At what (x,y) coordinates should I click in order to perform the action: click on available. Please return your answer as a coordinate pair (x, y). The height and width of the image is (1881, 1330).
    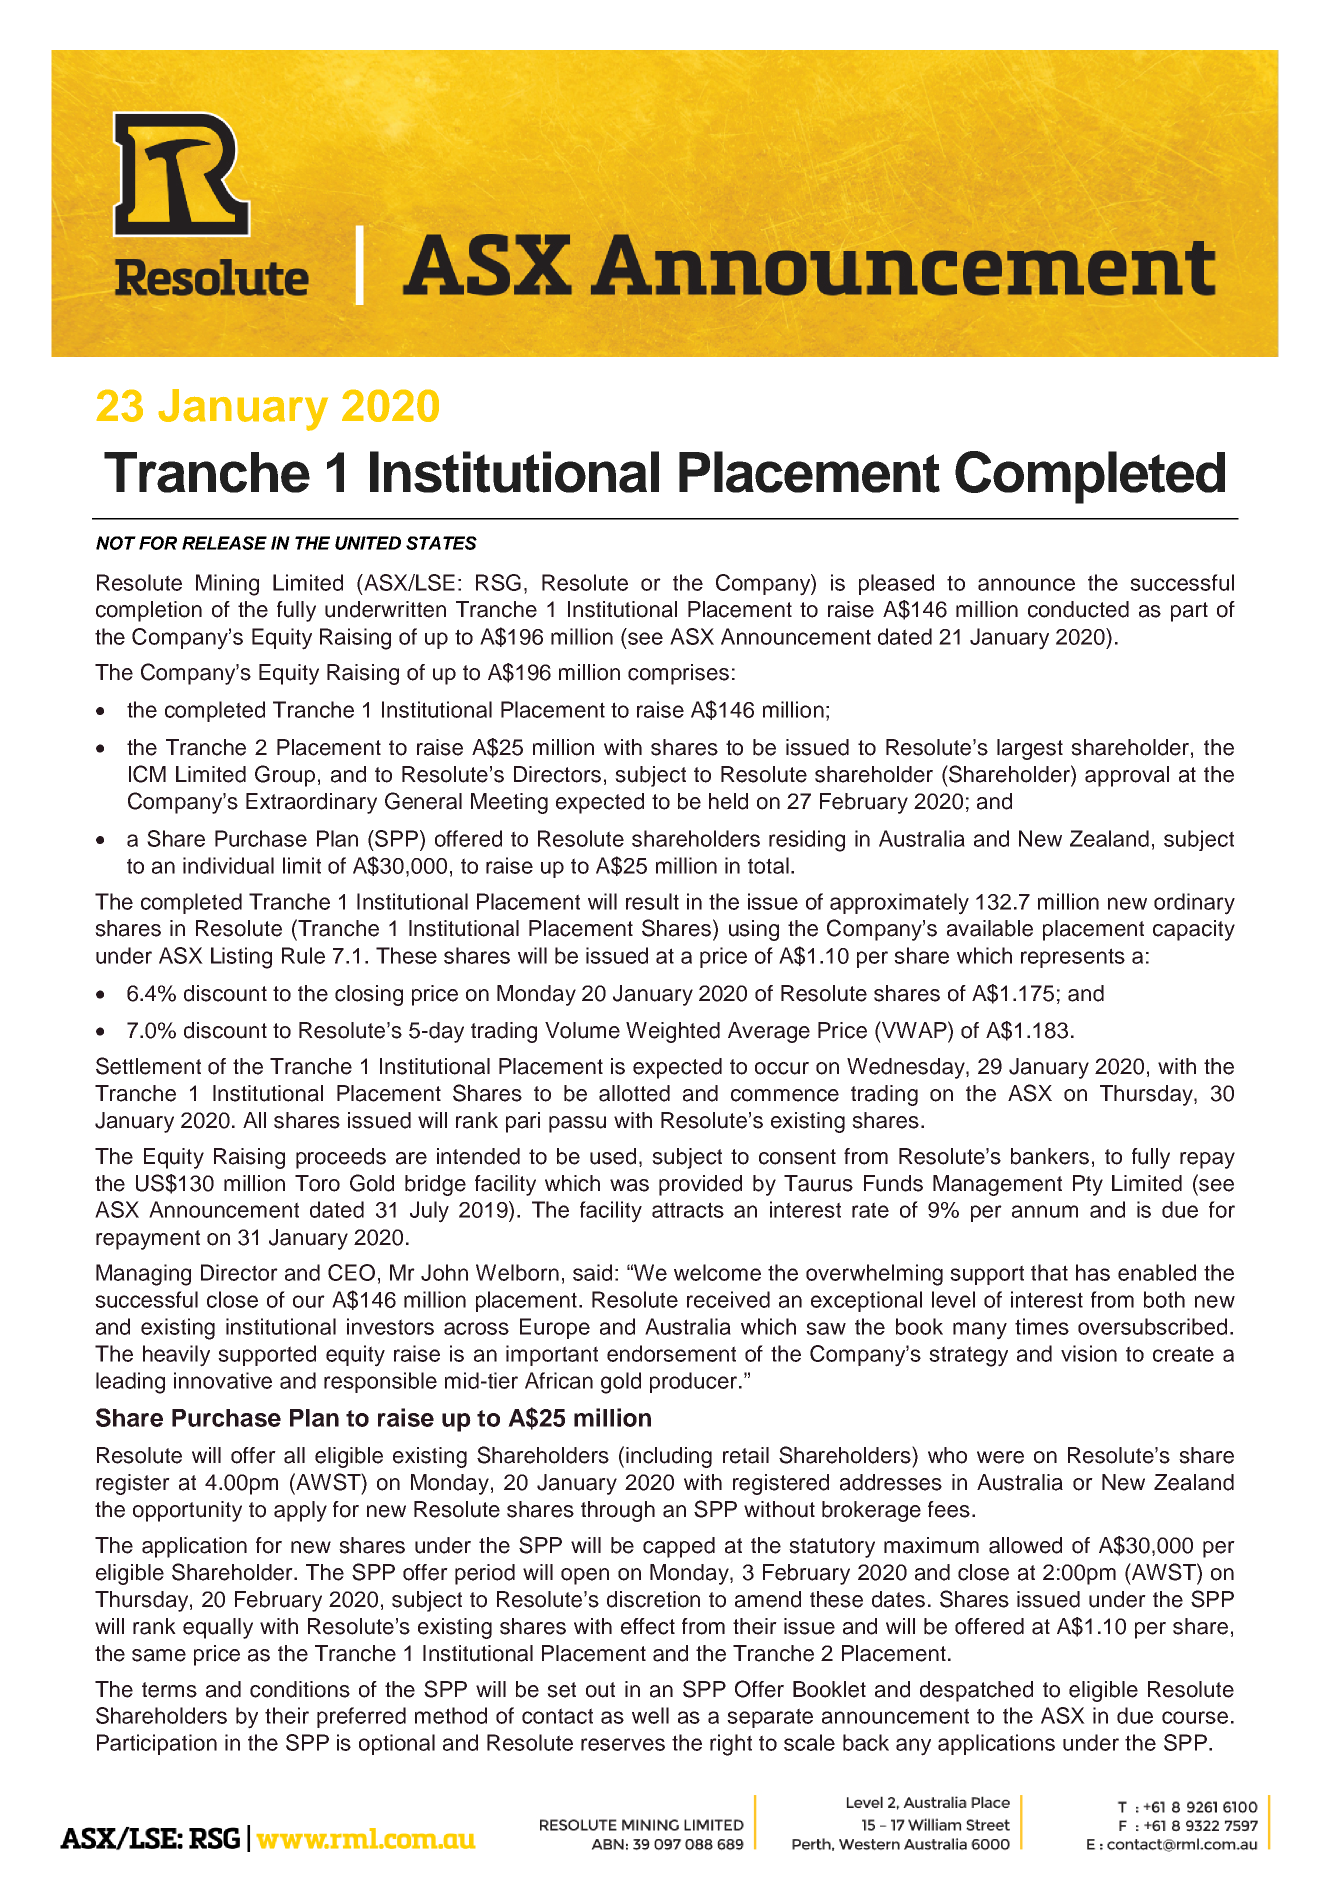
    Looking at the image, I should click on (990, 928).
